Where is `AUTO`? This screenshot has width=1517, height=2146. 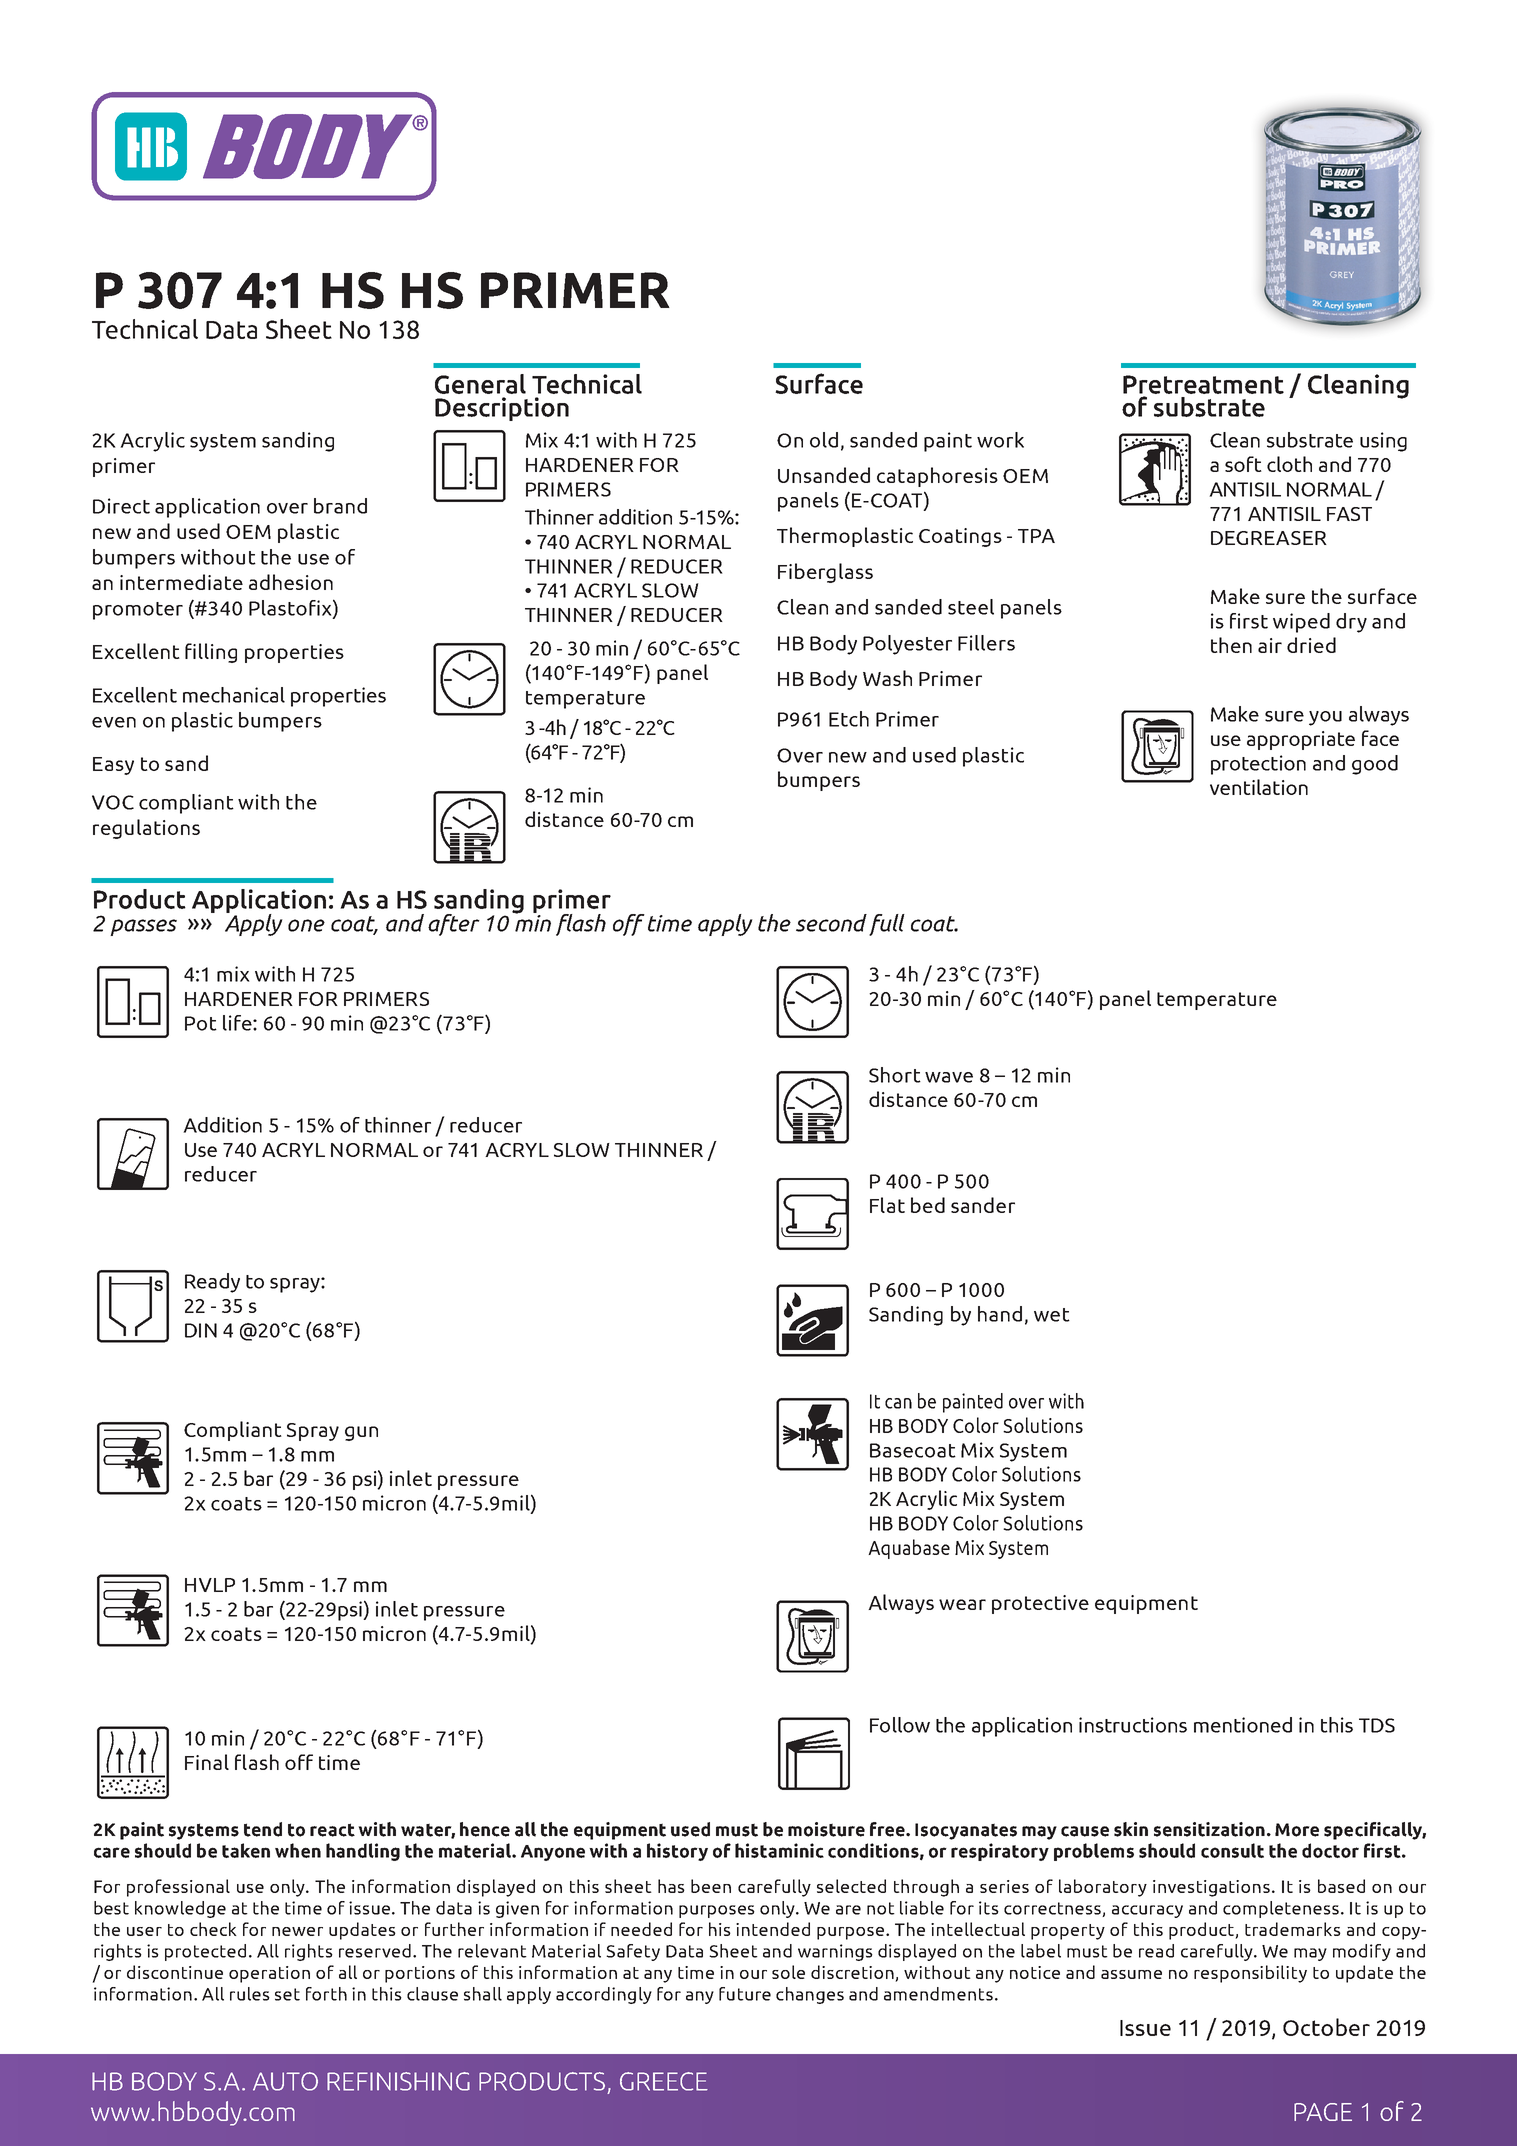 AUTO is located at coordinates (285, 2081).
